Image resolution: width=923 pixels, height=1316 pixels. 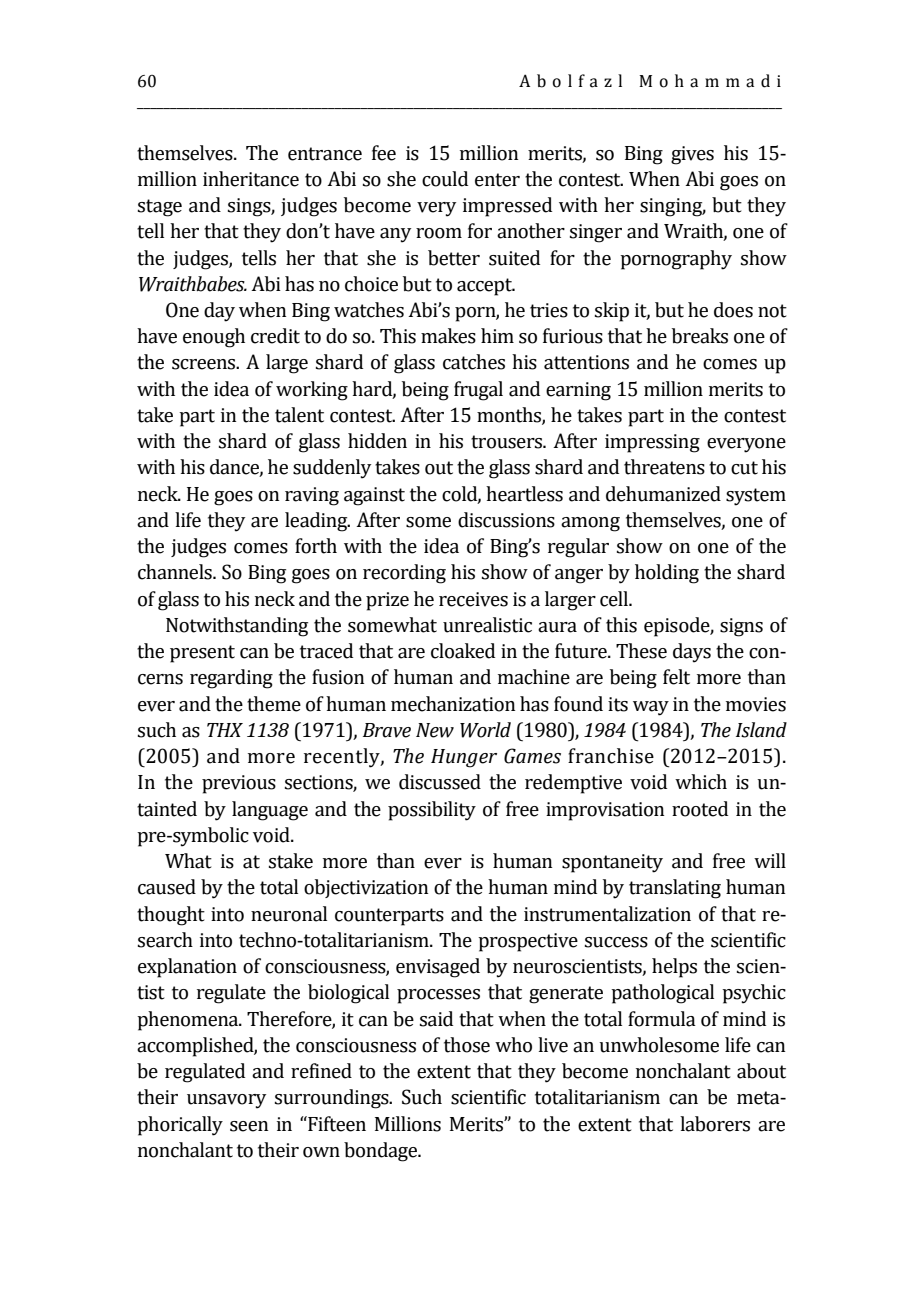 I want to click on possibility, so click(x=432, y=811).
